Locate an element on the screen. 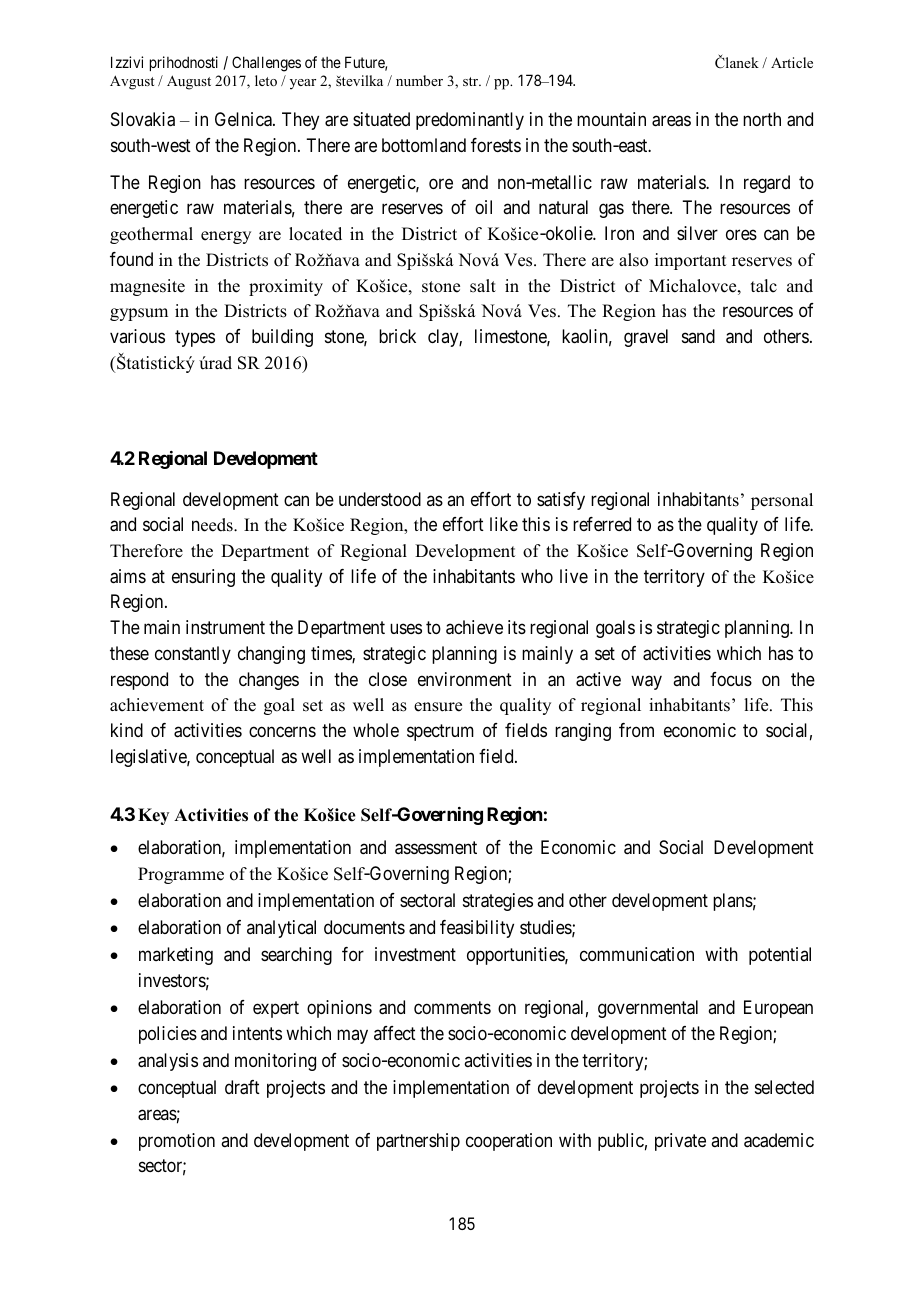 The height and width of the screenshot is (1308, 924). August is located at coordinates (189, 82).
